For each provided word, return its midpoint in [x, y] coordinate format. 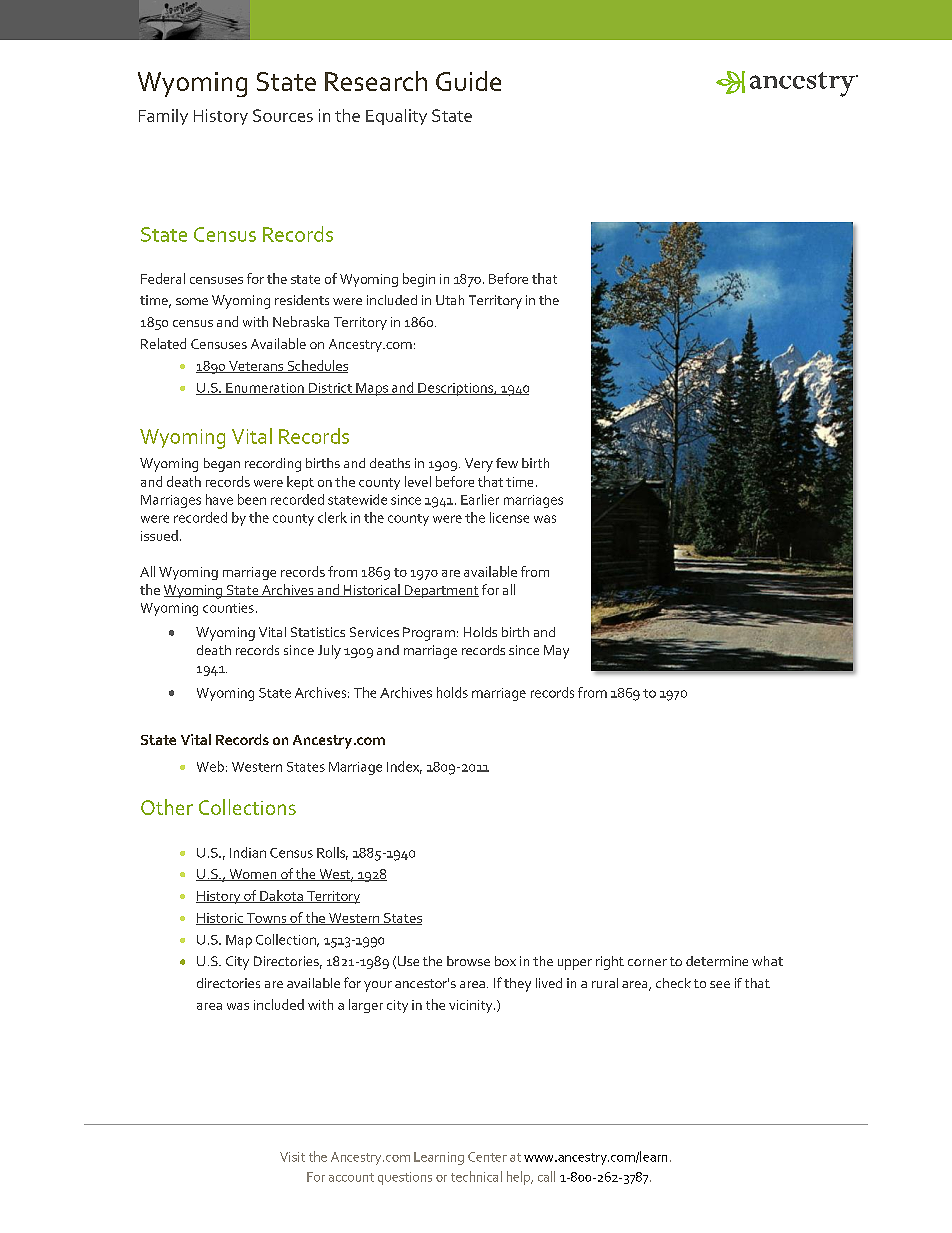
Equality [396, 117]
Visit [292, 1157]
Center [487, 1157]
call [546, 1176]
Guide [468, 81]
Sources [283, 115]
